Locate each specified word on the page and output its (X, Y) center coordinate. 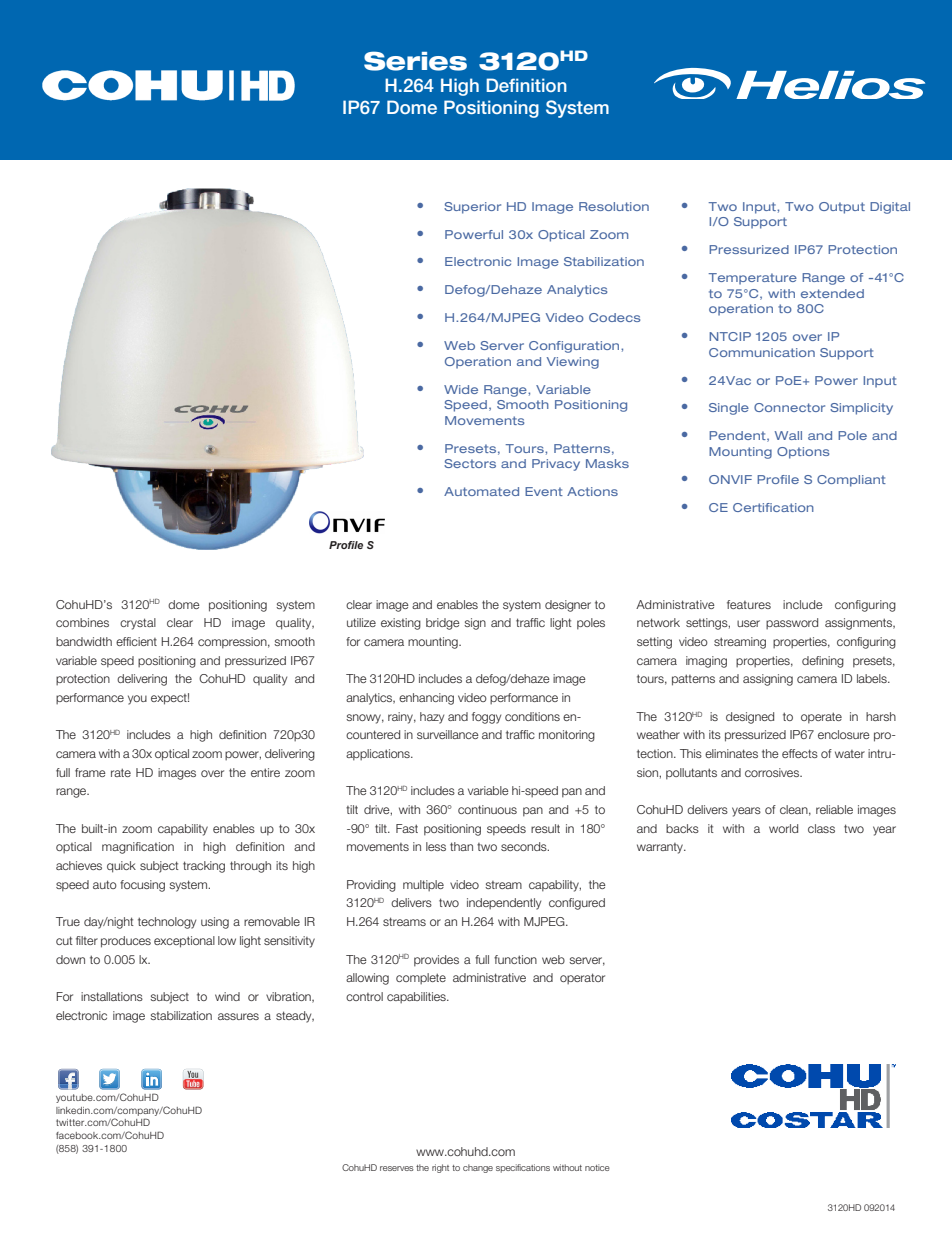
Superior (472, 208)
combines (82, 622)
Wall (788, 435)
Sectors (470, 463)
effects (800, 753)
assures (238, 1016)
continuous (487, 809)
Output (842, 208)
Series (415, 61)
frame (90, 772)
